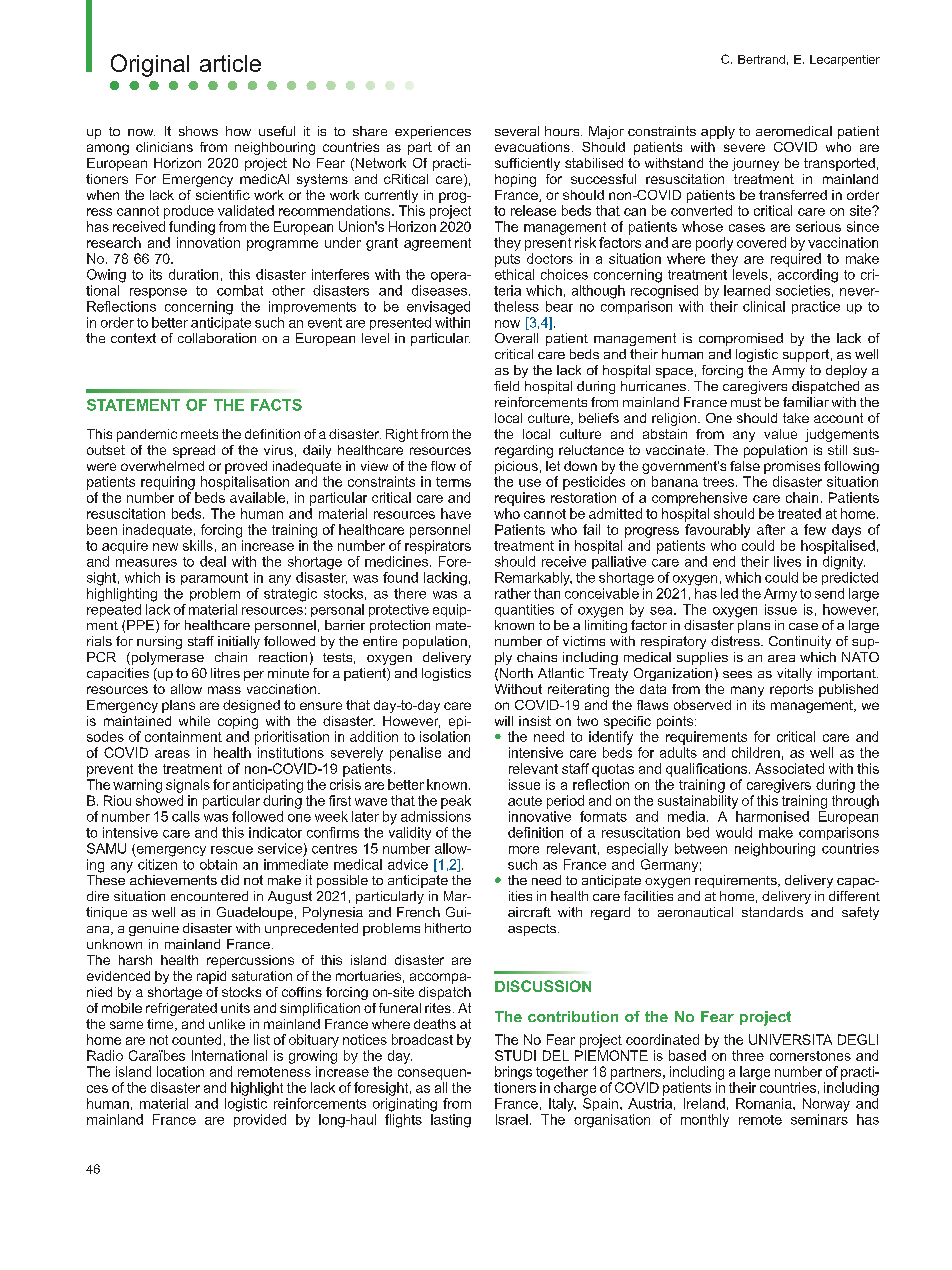 The height and width of the screenshot is (1270, 952). I want to click on led, so click(729, 593).
